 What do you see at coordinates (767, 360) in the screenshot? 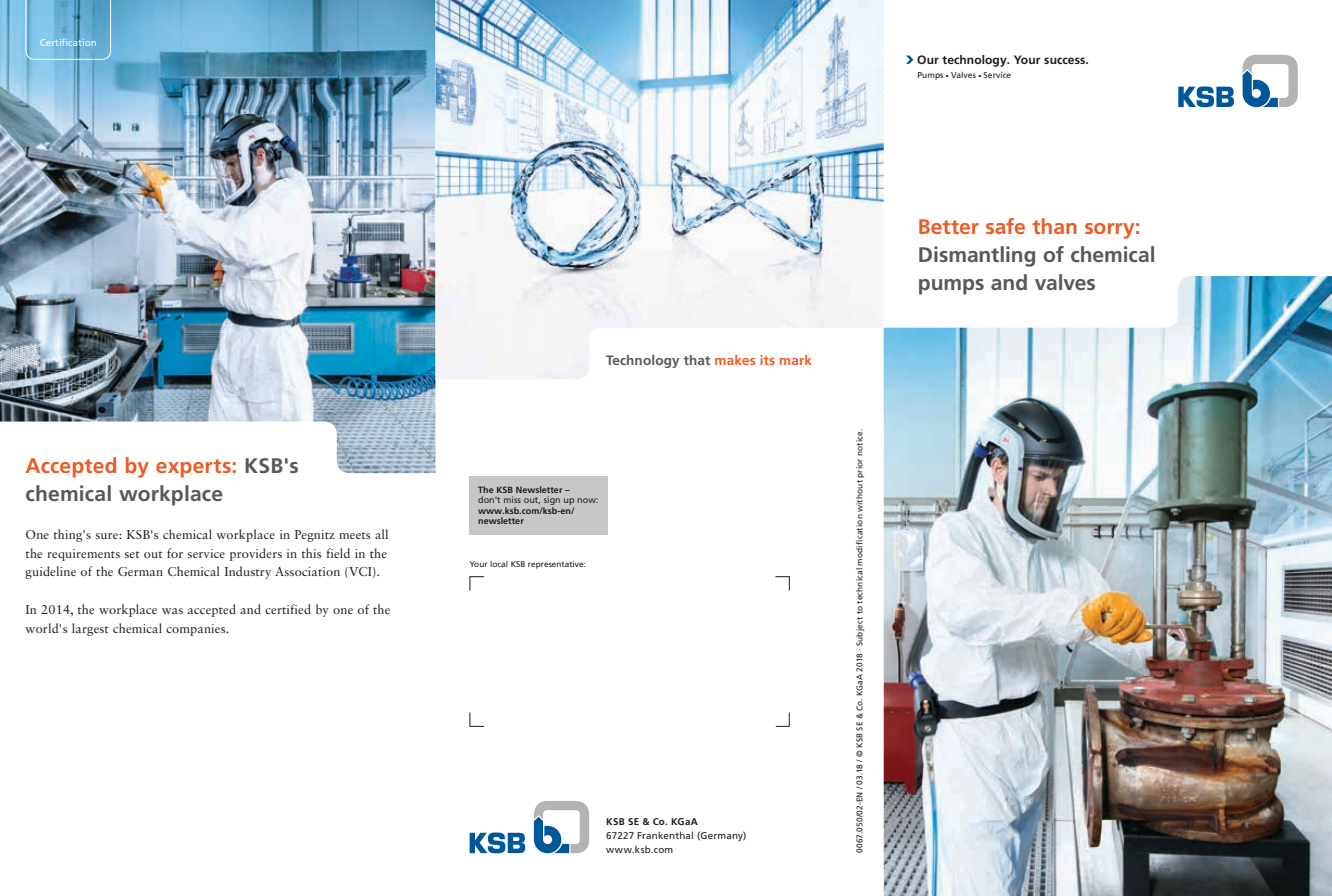
I see `its` at bounding box center [767, 360].
